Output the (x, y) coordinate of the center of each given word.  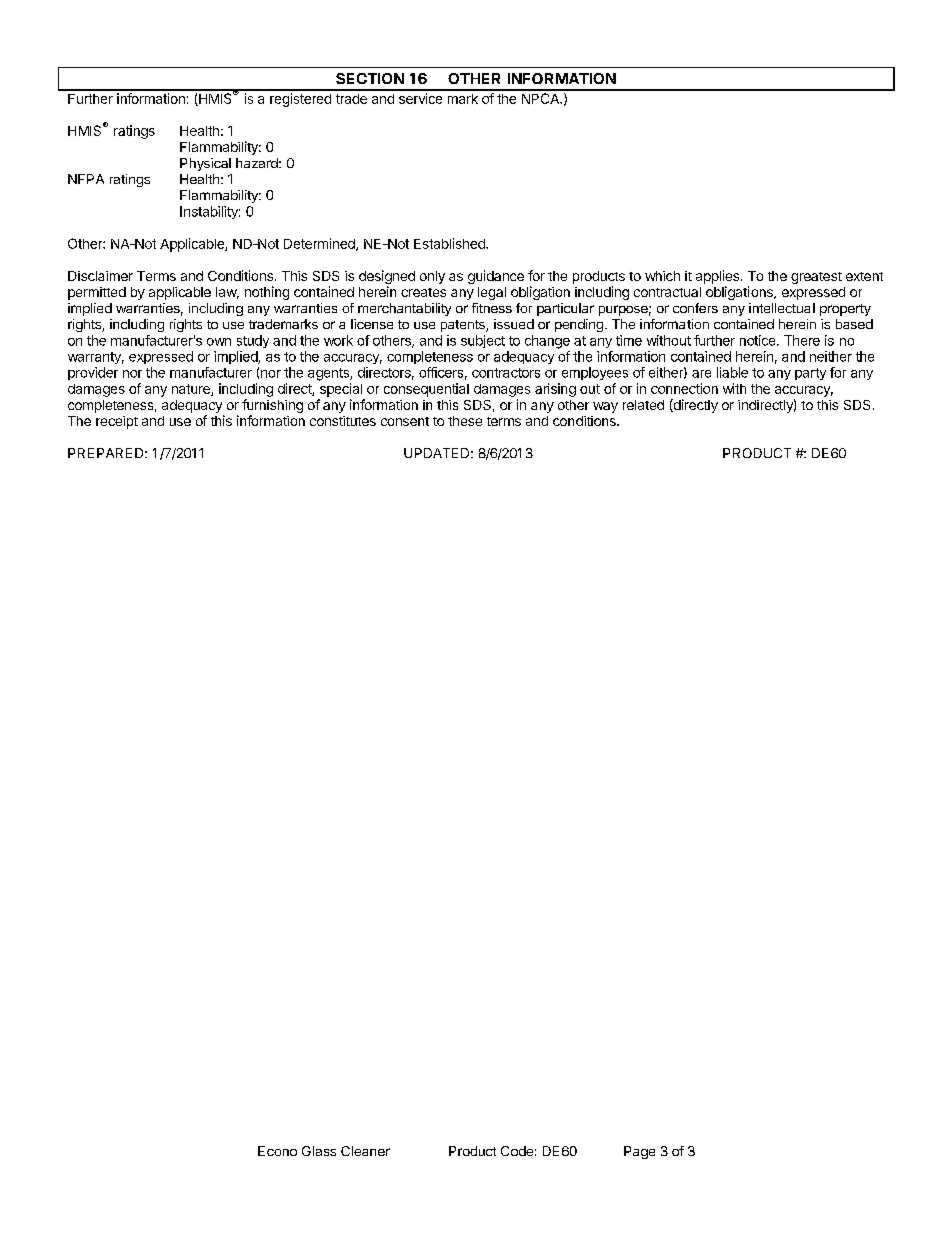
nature (192, 390)
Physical (205, 164)
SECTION (370, 78)
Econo (277, 1151)
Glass (319, 1151)
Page (639, 1152)
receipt (117, 422)
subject (483, 341)
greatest (816, 278)
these (465, 421)
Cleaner (365, 1151)
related (643, 405)
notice (759, 340)
